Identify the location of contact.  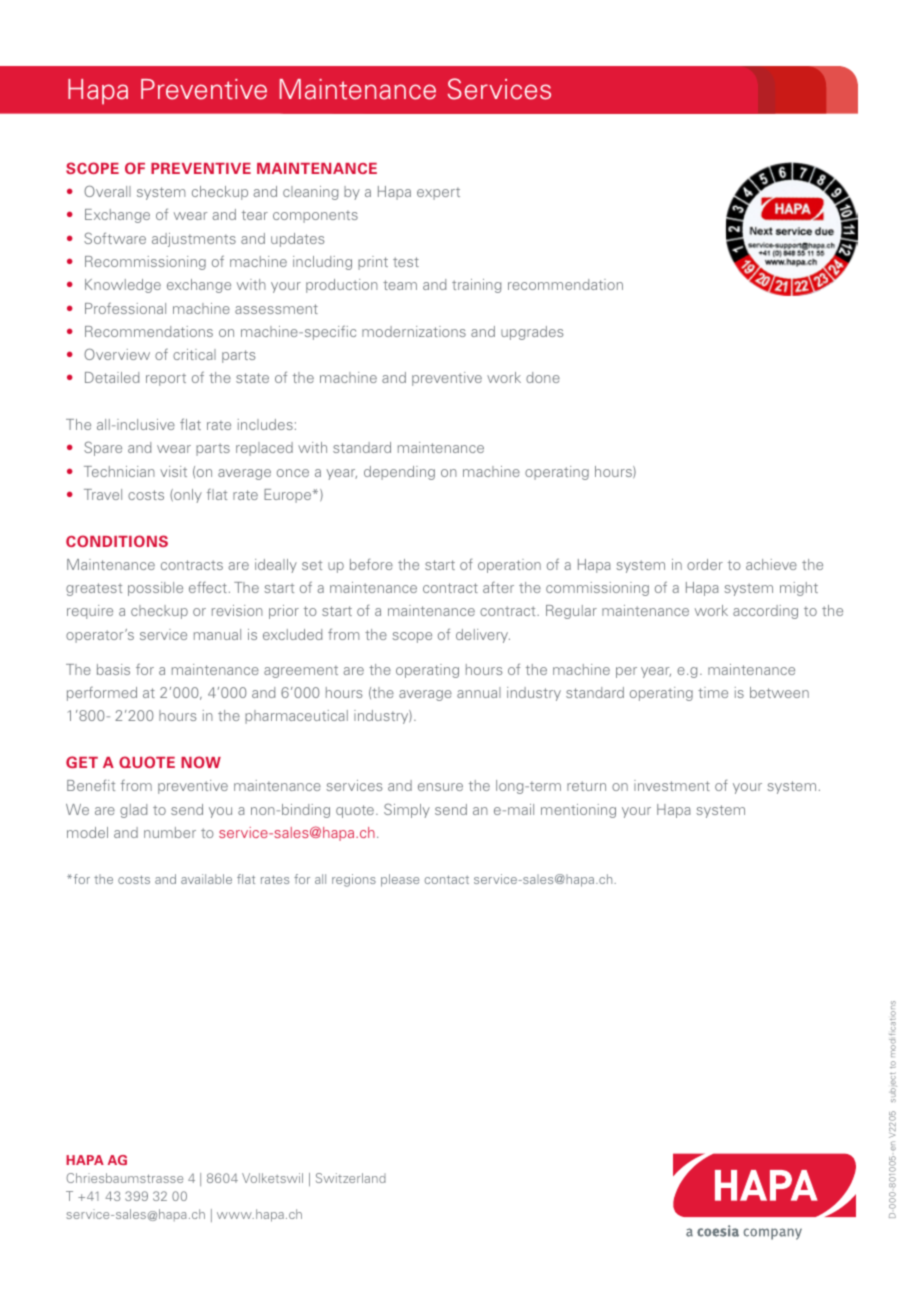
(447, 879).
